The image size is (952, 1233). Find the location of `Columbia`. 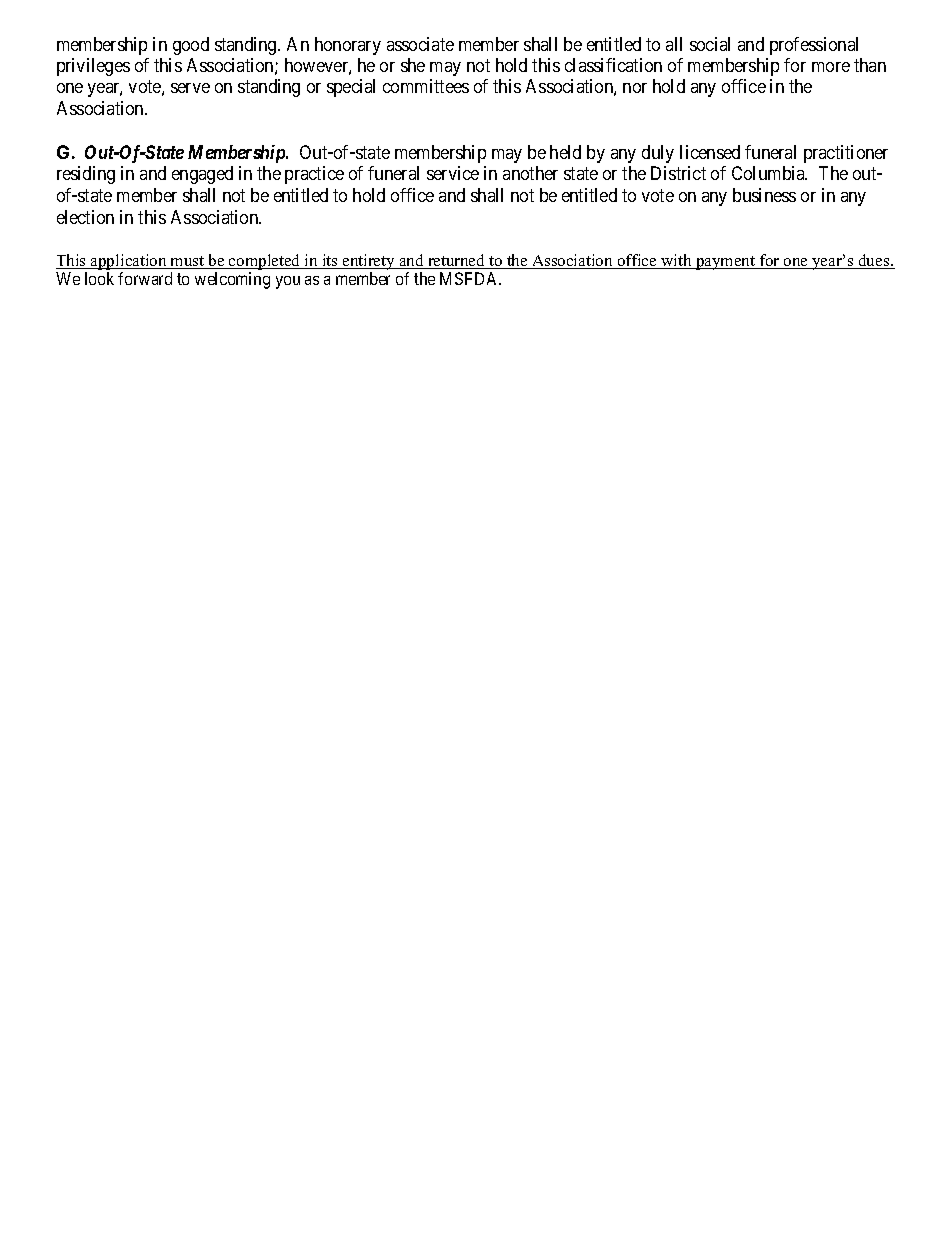

Columbia is located at coordinates (769, 173).
